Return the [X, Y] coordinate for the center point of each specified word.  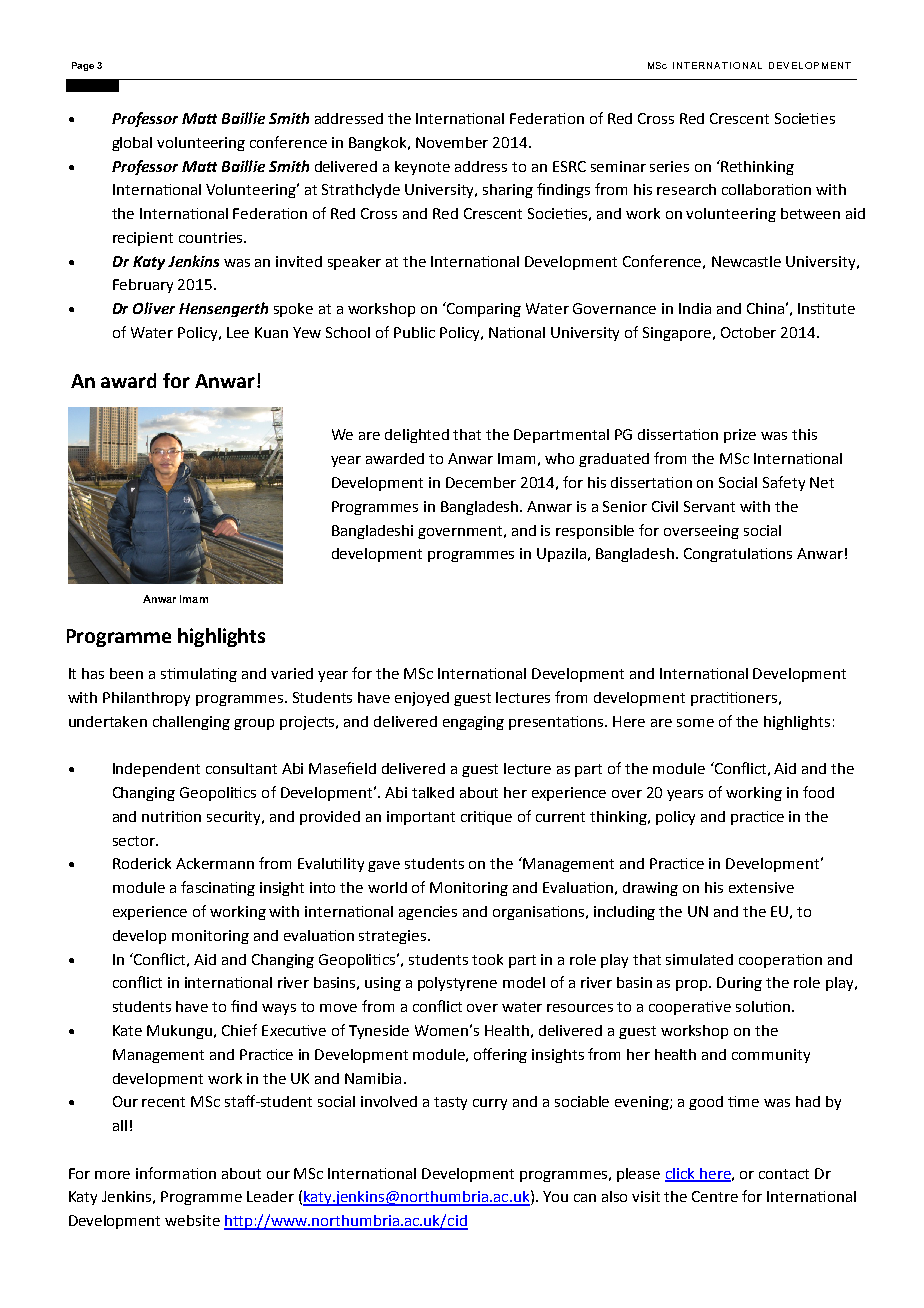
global [132, 144]
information [176, 1173]
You [555, 1196]
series [669, 166]
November [452, 142]
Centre [715, 1196]
